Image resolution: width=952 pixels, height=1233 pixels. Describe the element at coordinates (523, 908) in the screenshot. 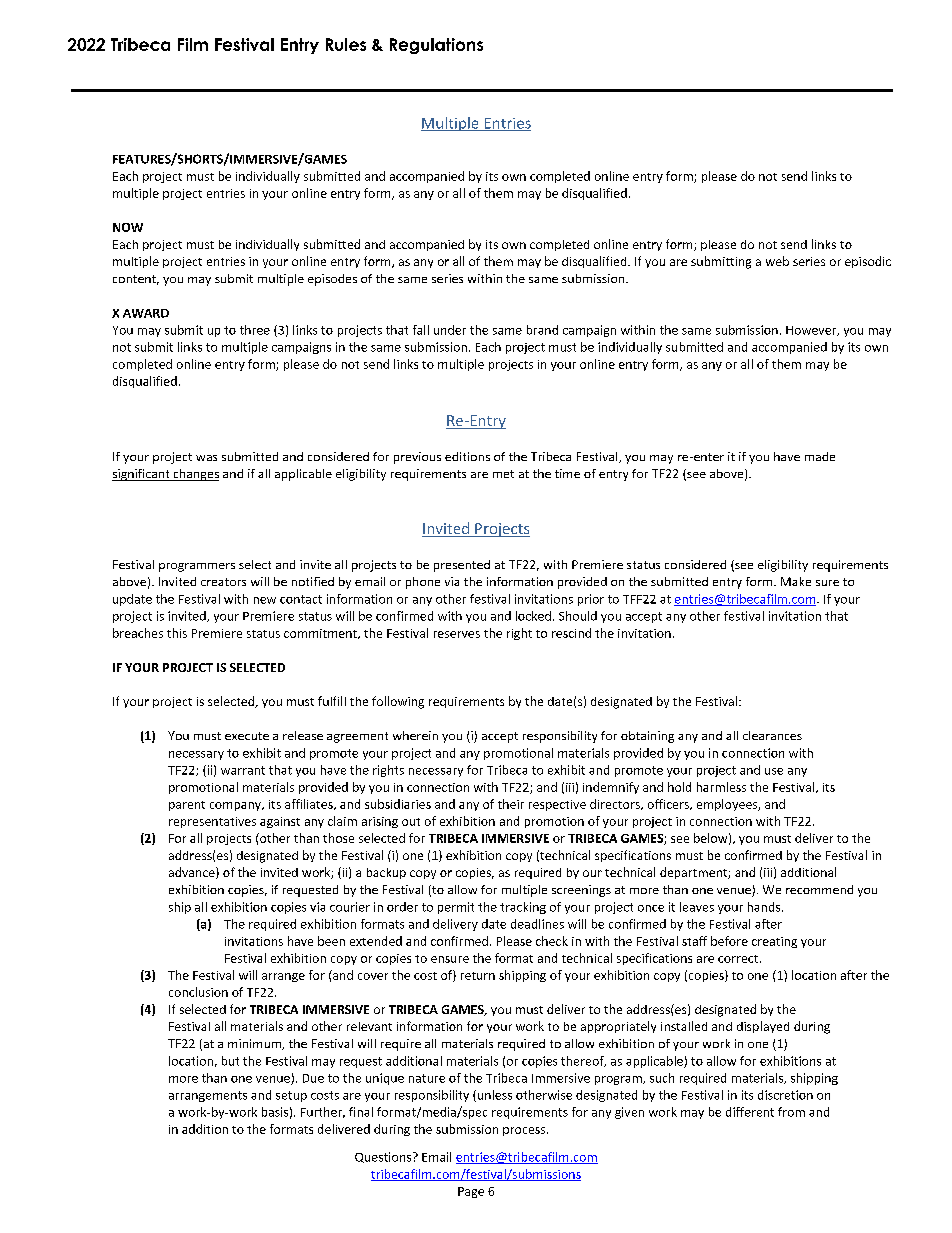

I see `tracking` at that location.
